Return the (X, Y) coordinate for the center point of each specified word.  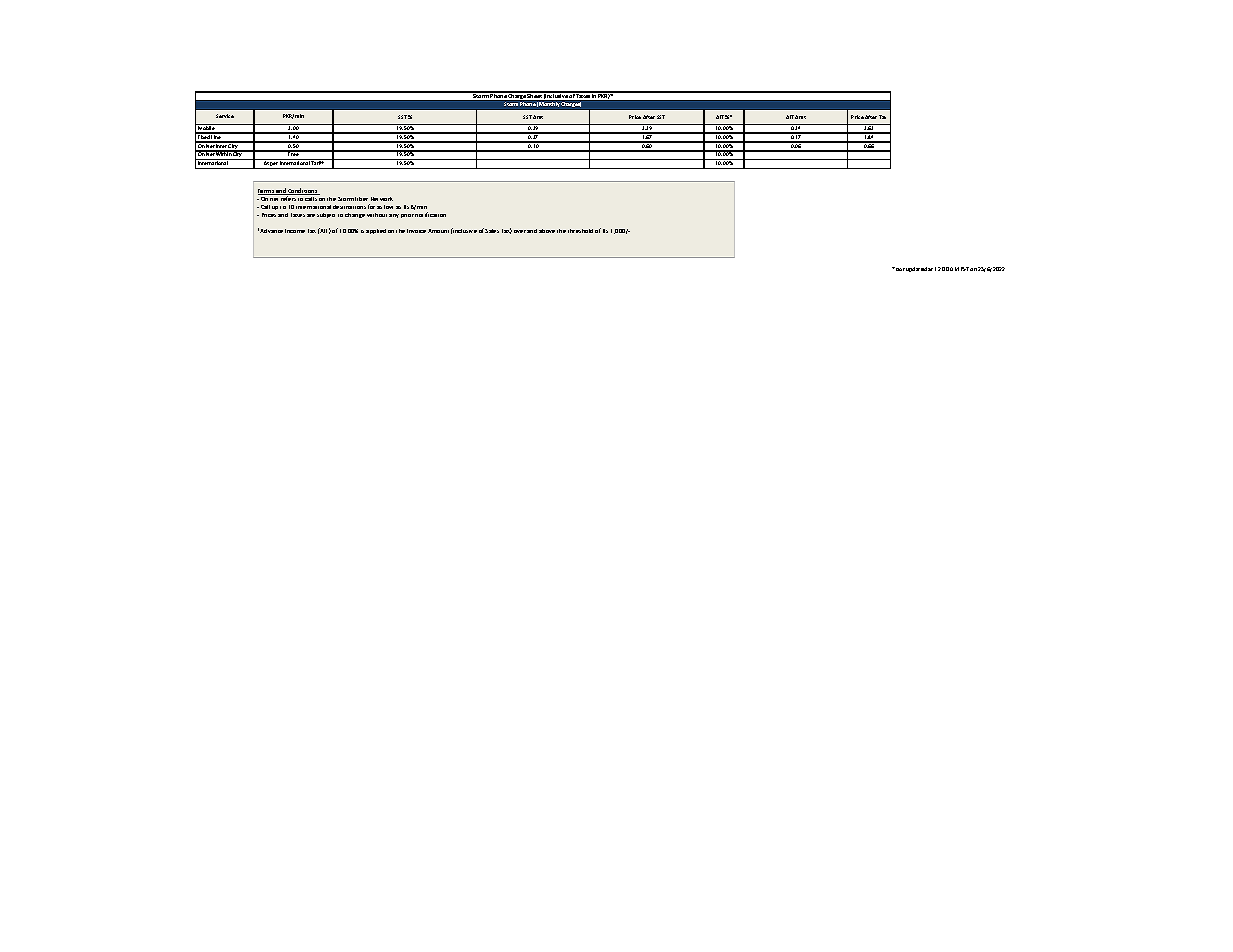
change (355, 215)
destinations (349, 207)
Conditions (303, 191)
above (547, 231)
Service (225, 116)
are (311, 215)
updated (916, 269)
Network (382, 199)
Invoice (416, 231)
